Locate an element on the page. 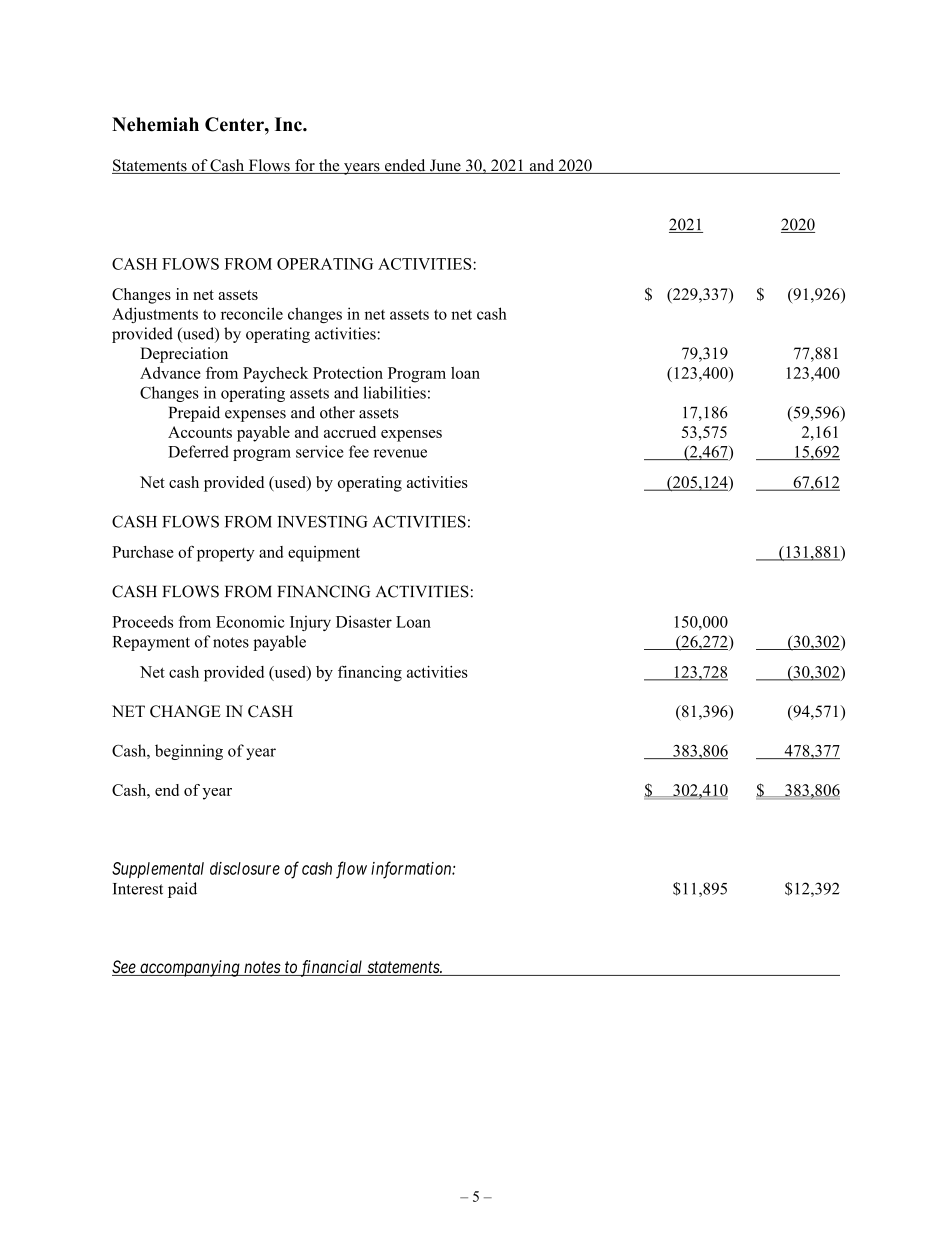 The image size is (952, 1233). liabilities is located at coordinates (394, 392).
